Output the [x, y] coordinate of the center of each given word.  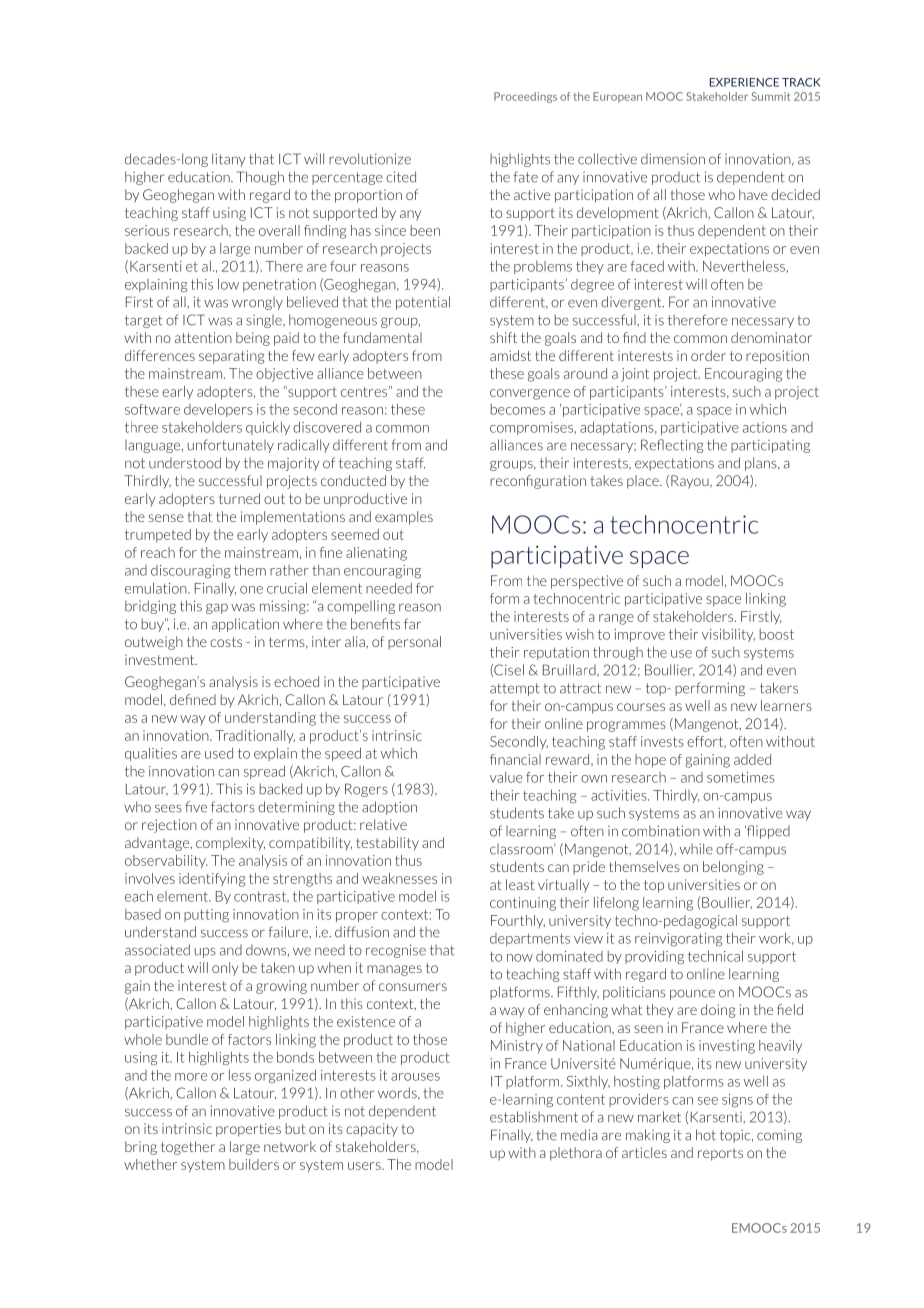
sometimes [741, 777]
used [219, 753]
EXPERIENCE [744, 82]
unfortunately [230, 446]
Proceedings [525, 97]
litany [229, 160]
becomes [518, 409]
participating [770, 446]
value [506, 777]
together [188, 1148]
